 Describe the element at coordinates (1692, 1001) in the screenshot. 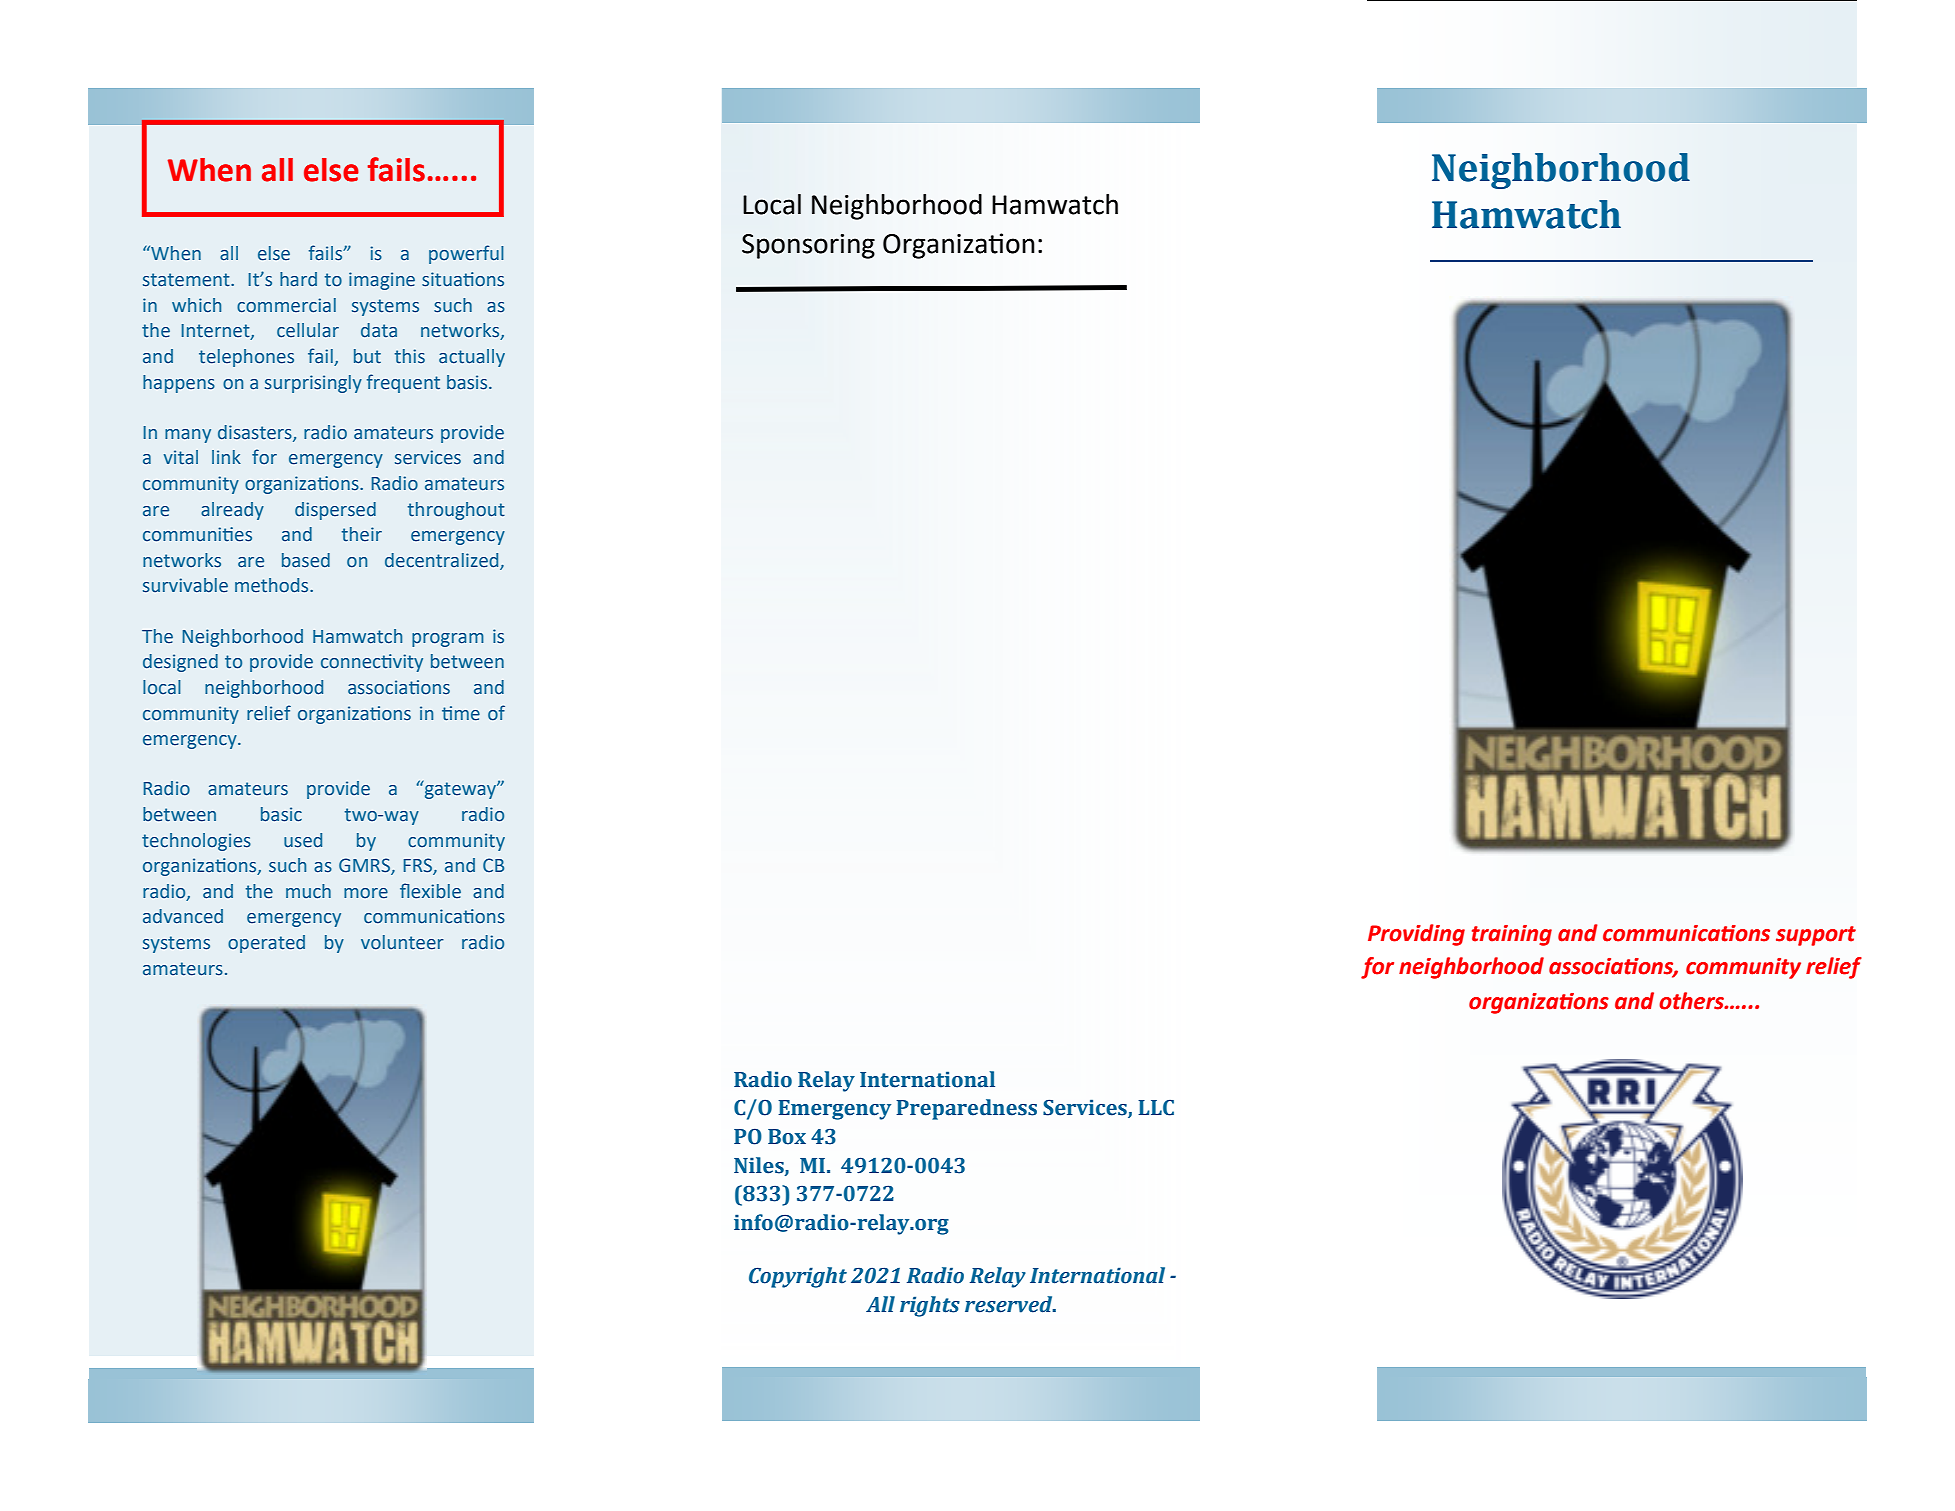

I see `others` at that location.
